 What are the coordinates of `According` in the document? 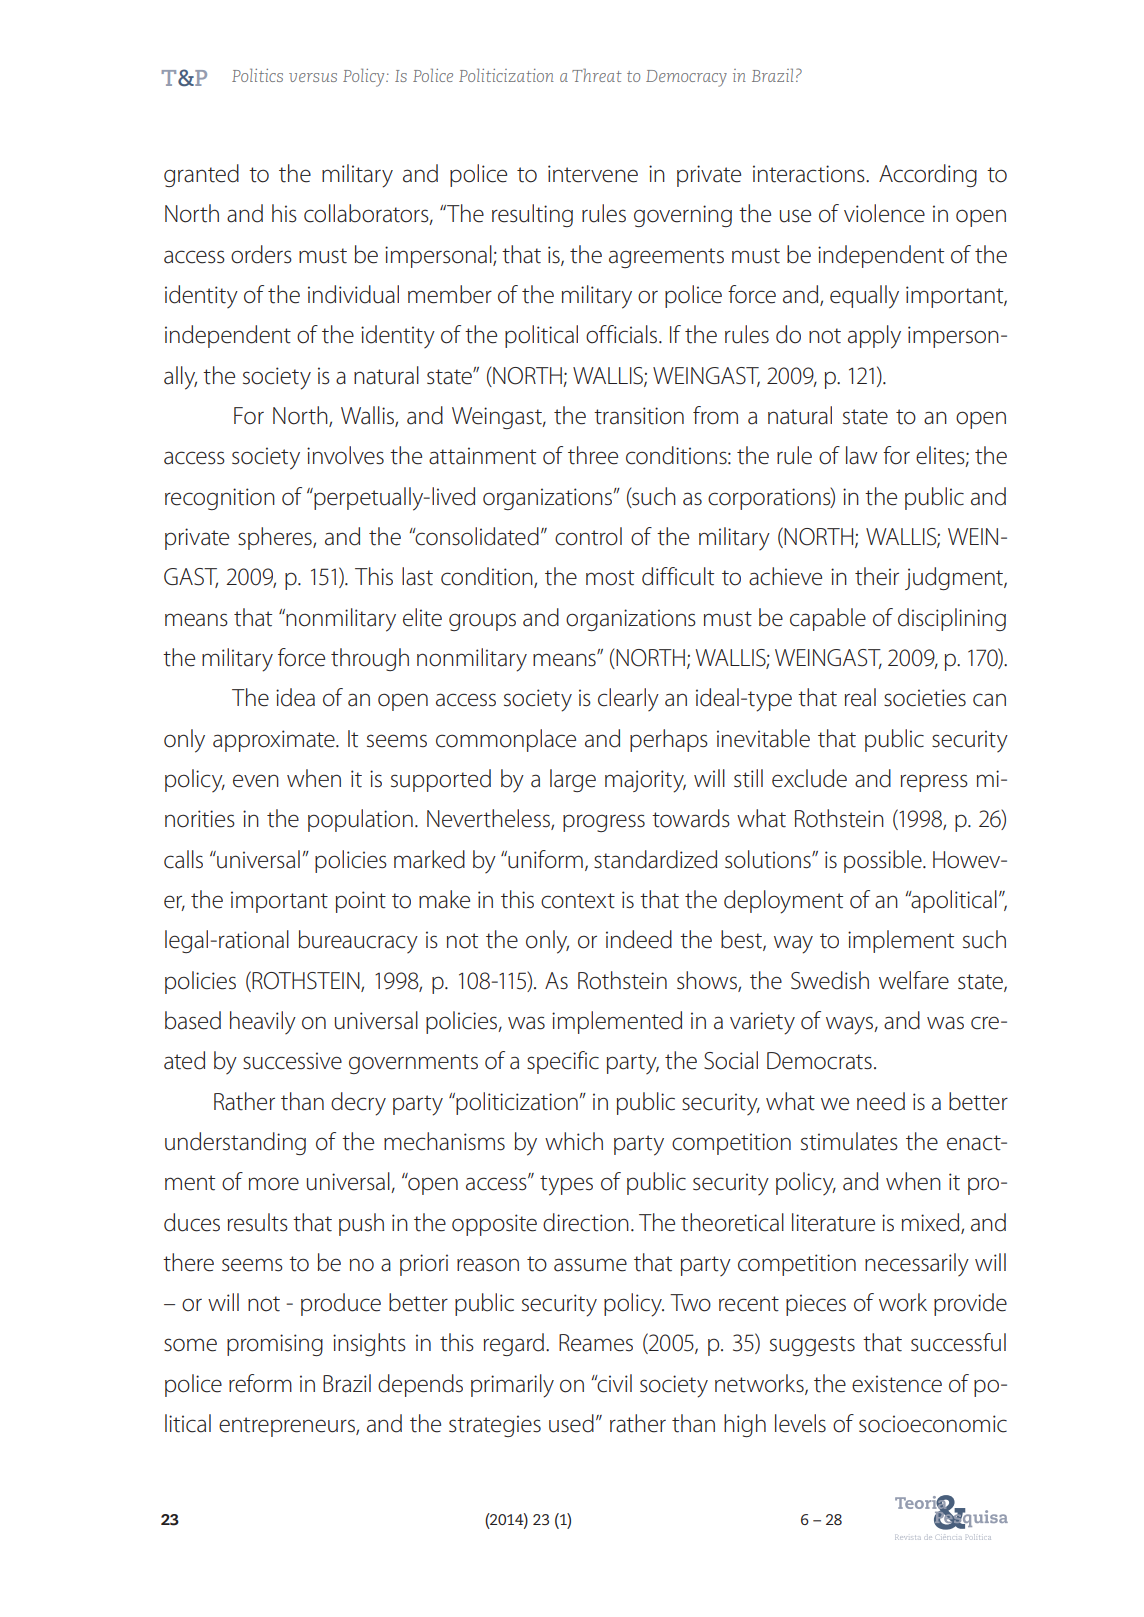 It's located at (928, 175).
